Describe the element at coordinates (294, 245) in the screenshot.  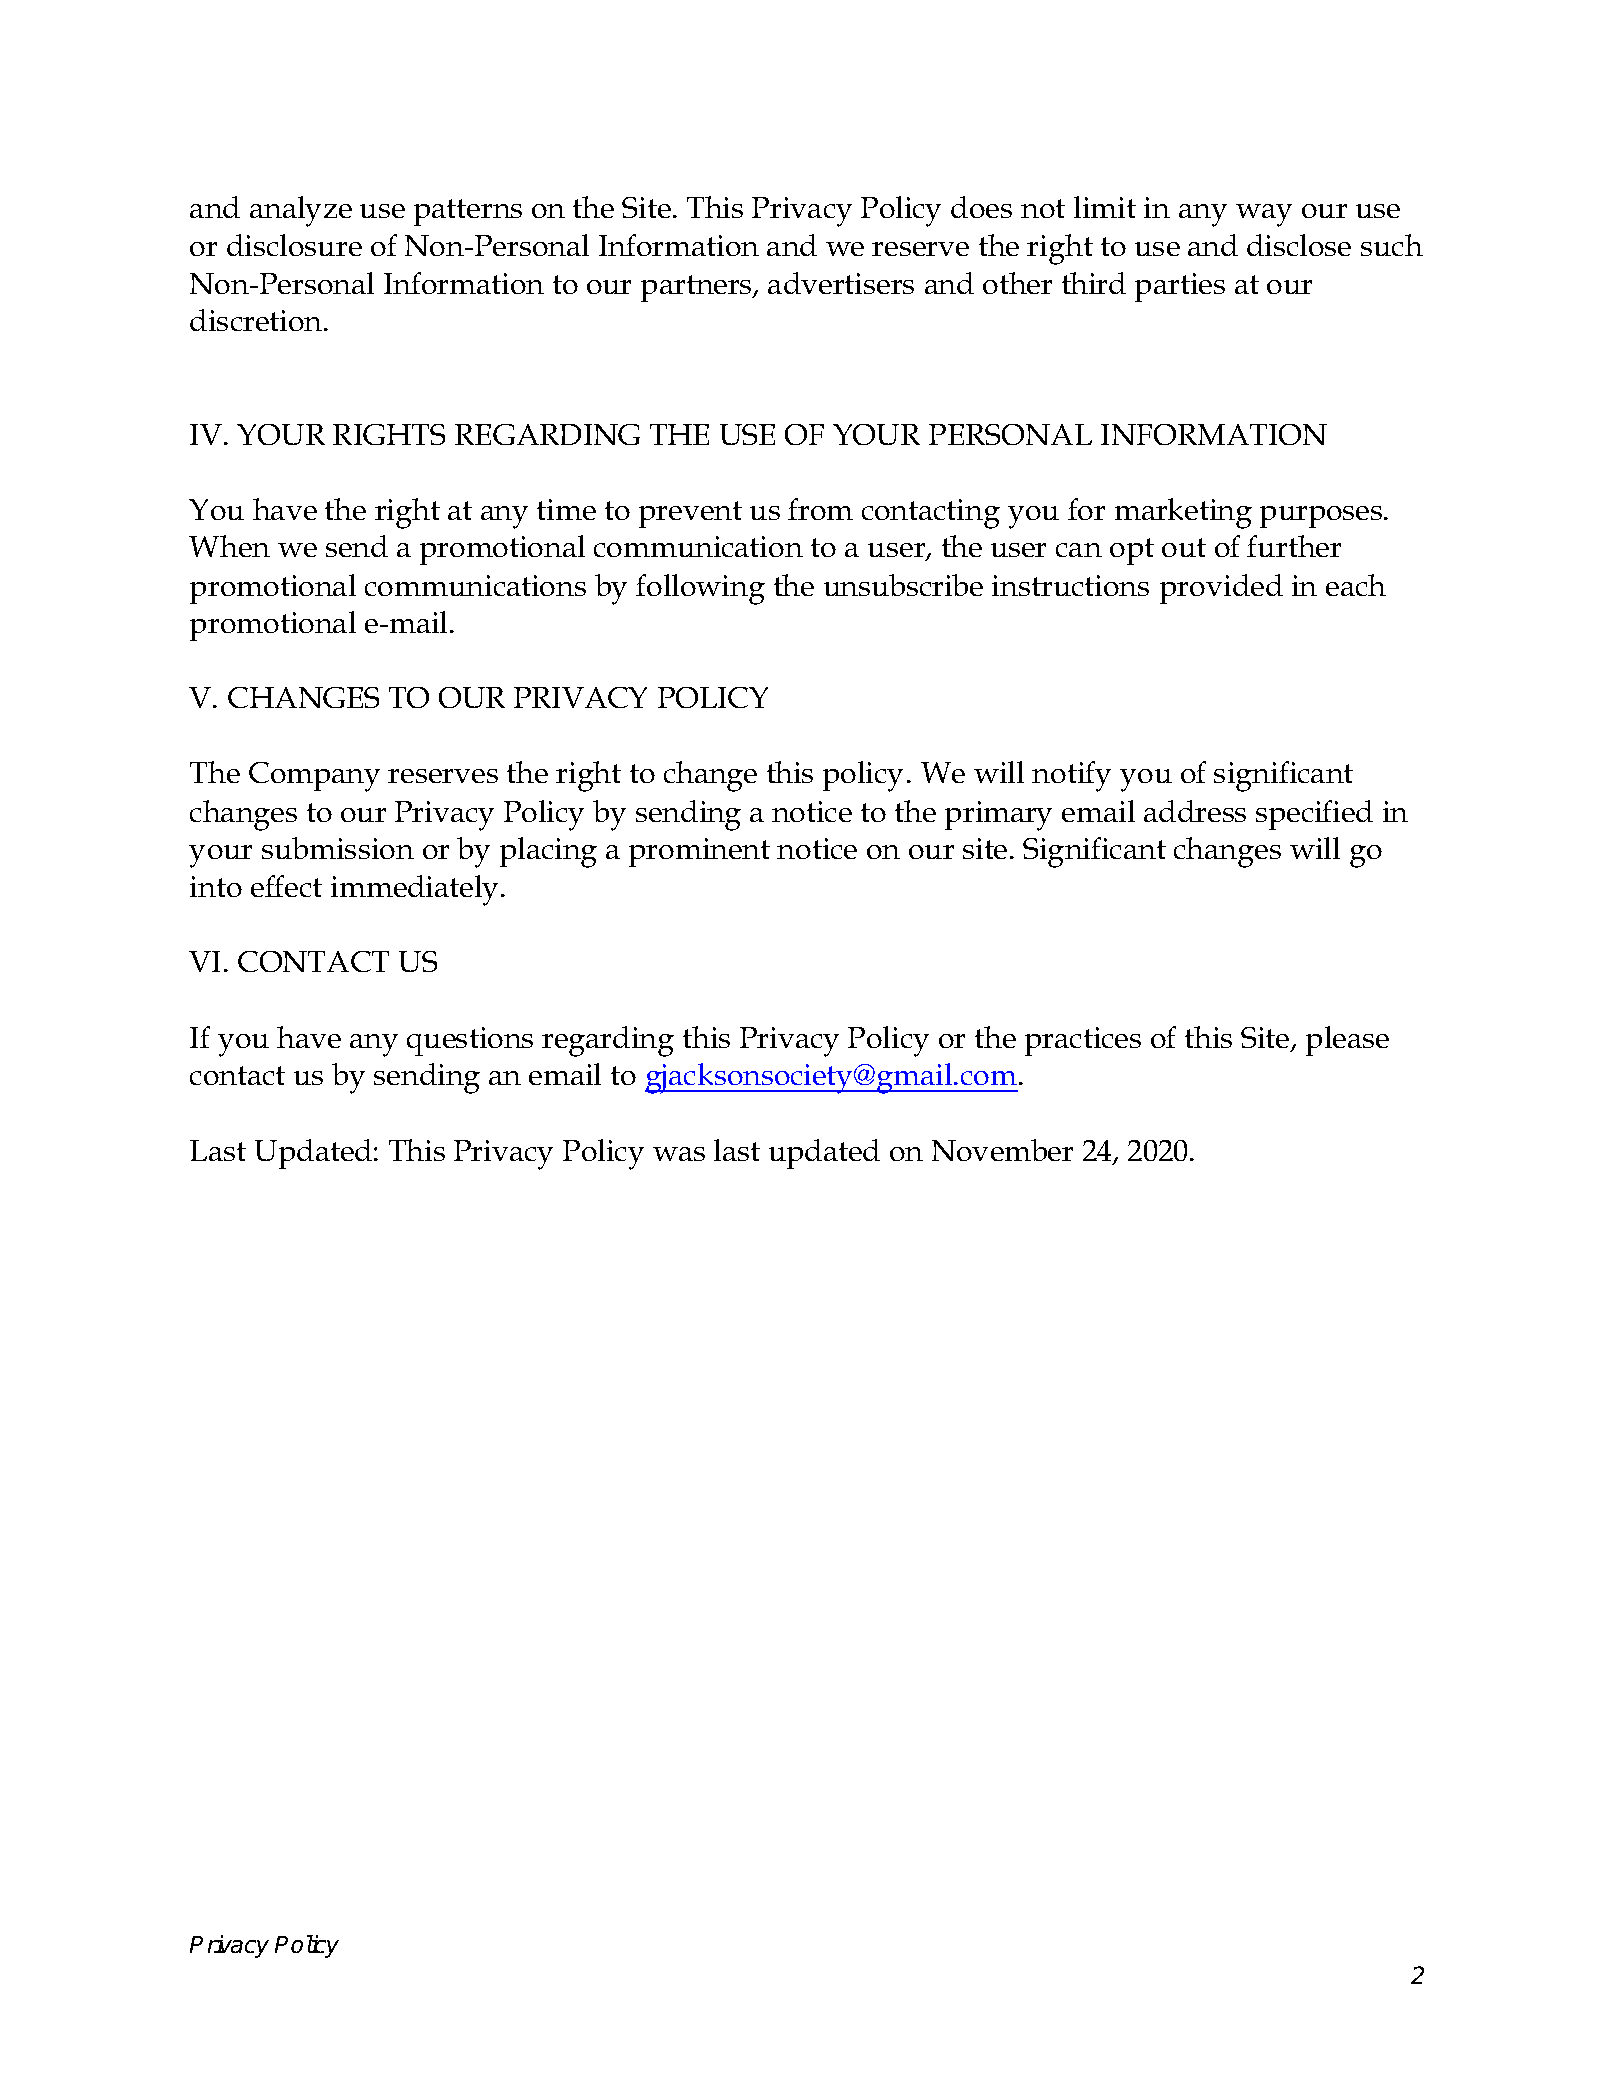
I see `disclosure` at that location.
